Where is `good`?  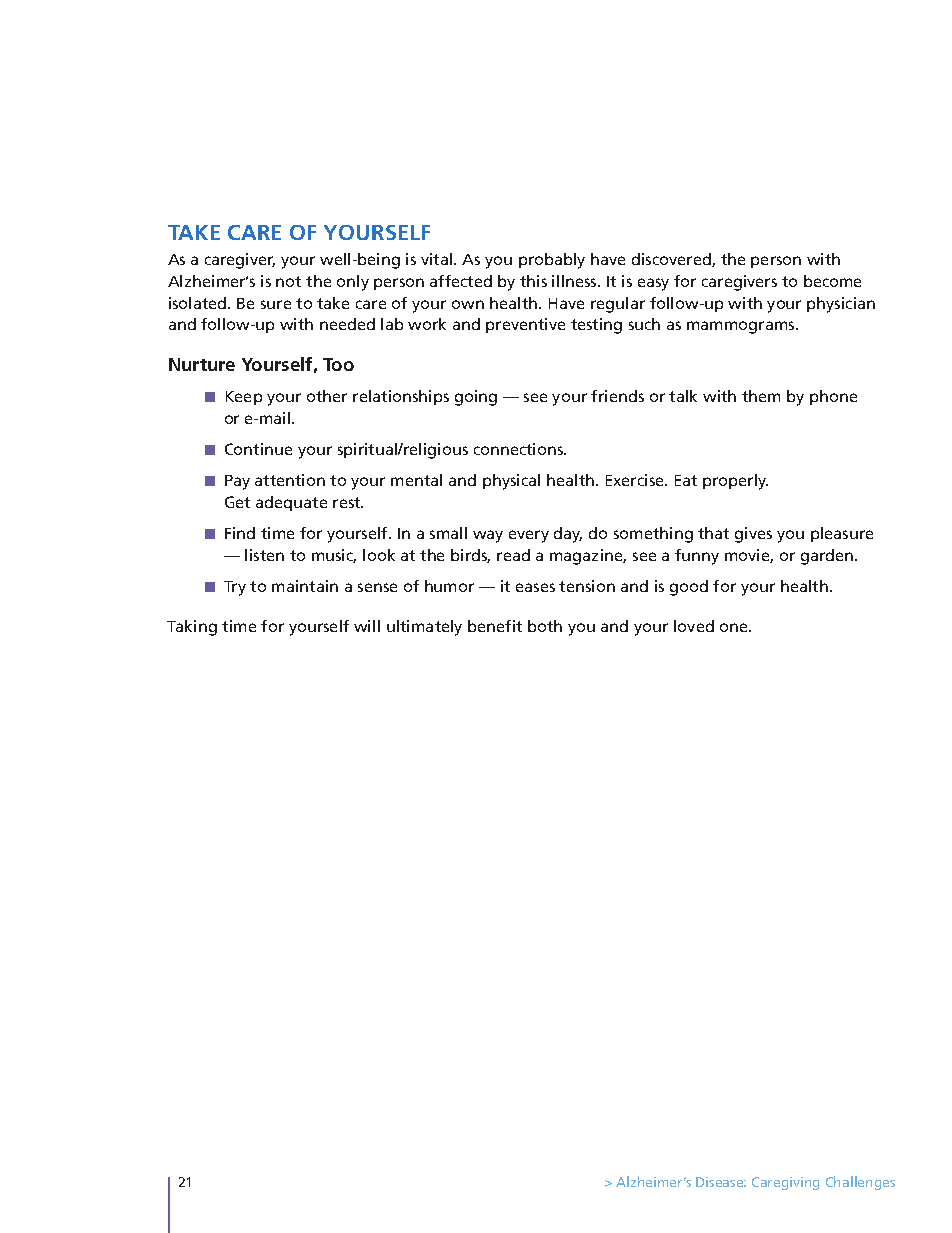
good is located at coordinates (689, 588).
